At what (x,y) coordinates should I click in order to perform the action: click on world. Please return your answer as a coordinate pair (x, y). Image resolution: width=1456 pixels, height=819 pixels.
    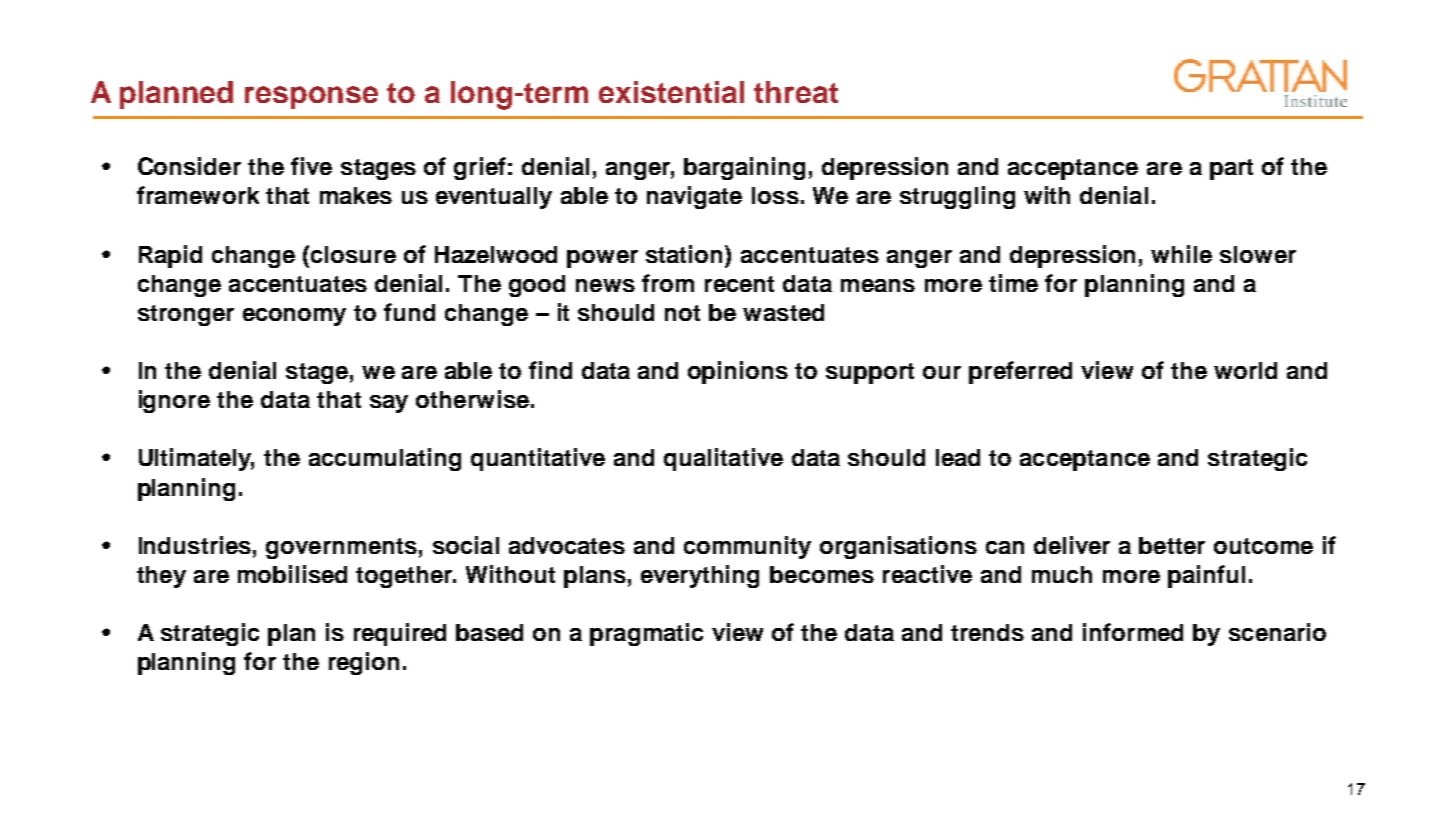
    Looking at the image, I should click on (1245, 370).
